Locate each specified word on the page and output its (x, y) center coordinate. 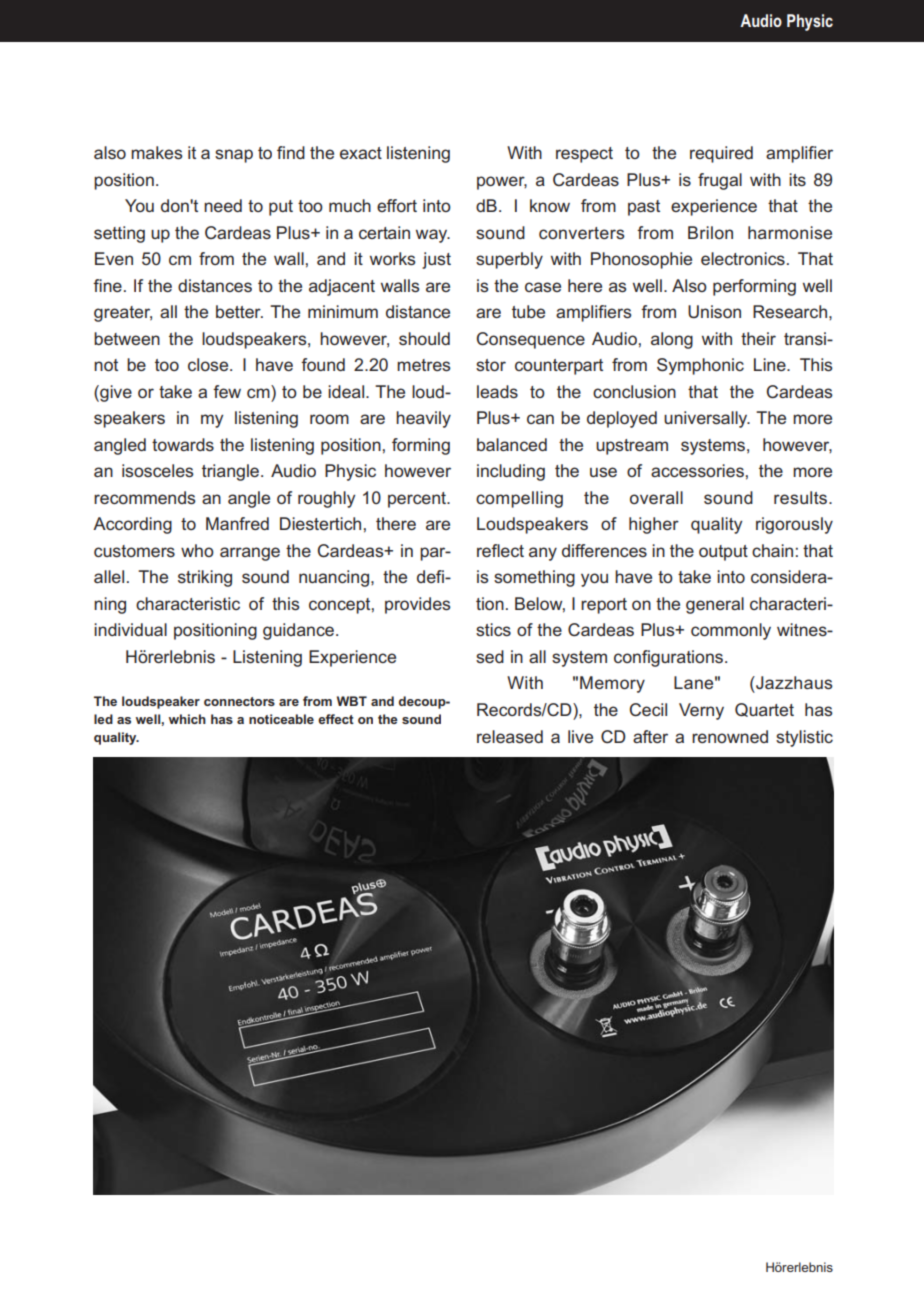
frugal (720, 181)
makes (157, 152)
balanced (512, 444)
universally (707, 419)
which (187, 719)
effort (397, 205)
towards (183, 444)
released (510, 736)
